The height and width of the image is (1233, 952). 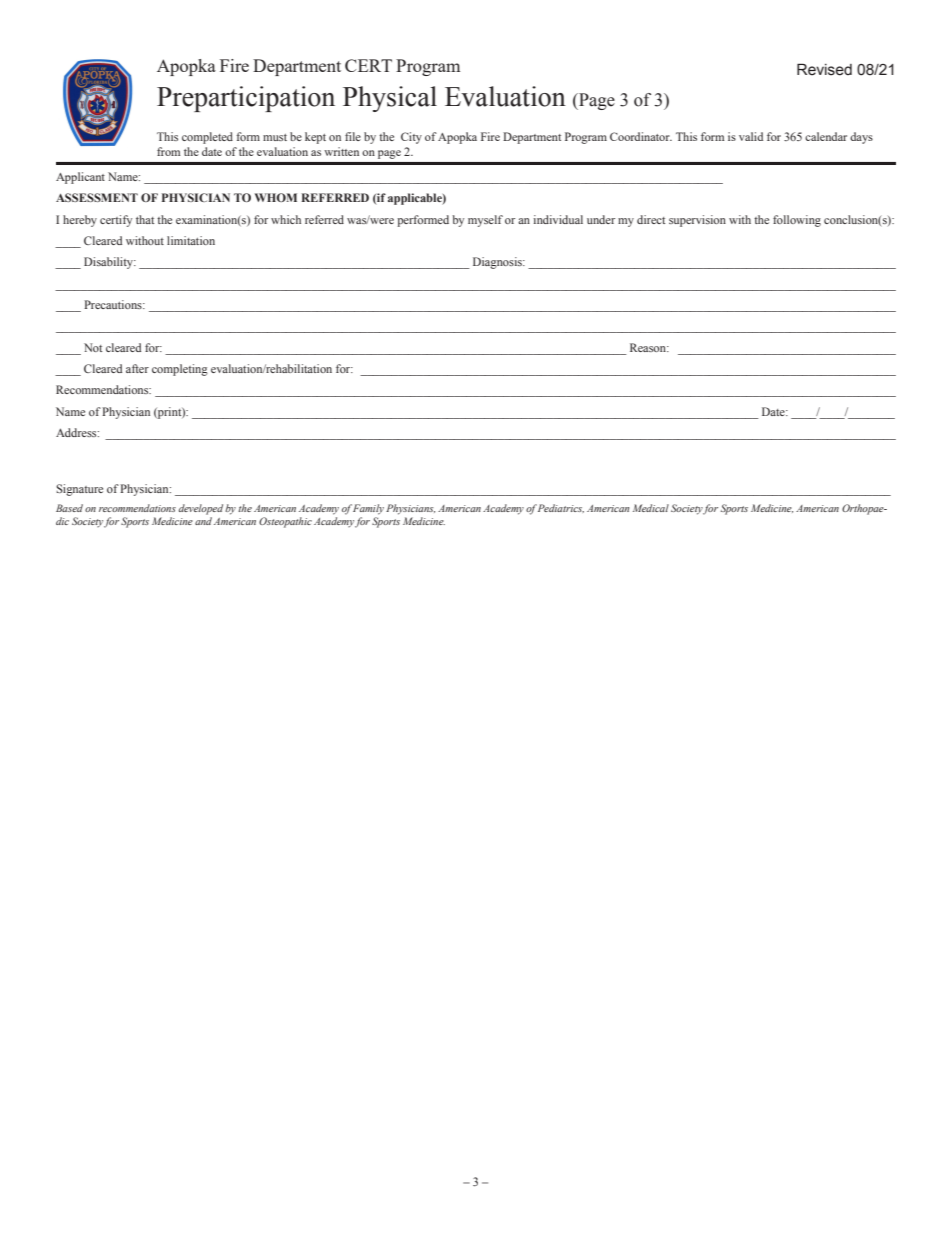 What do you see at coordinates (201, 509) in the image?
I see `developed` at bounding box center [201, 509].
